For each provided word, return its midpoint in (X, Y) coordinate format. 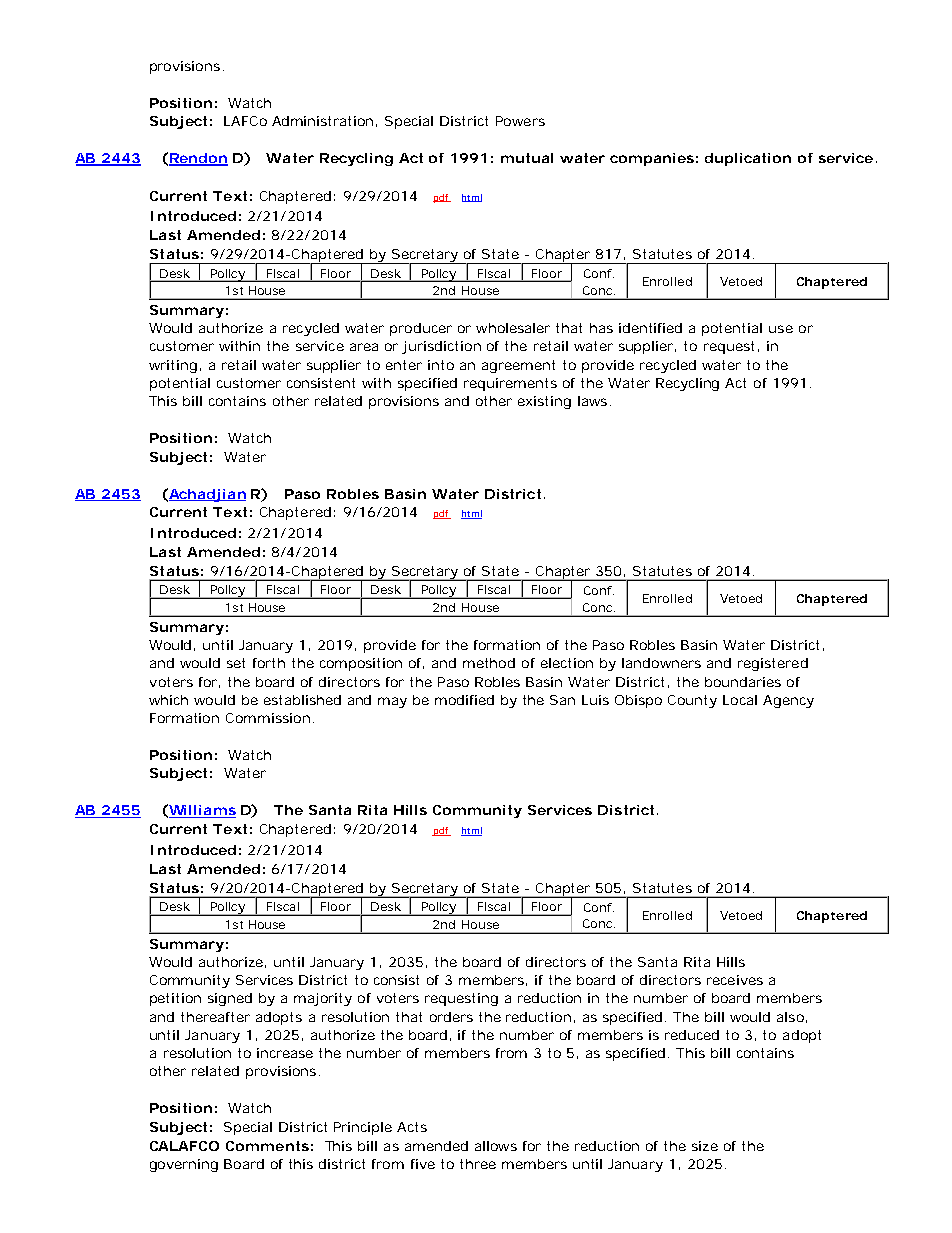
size (705, 1146)
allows (496, 1146)
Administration (322, 121)
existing (544, 402)
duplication (748, 159)
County (692, 701)
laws (592, 401)
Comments (267, 1146)
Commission (268, 718)
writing (173, 366)
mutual (527, 158)
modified (464, 700)
